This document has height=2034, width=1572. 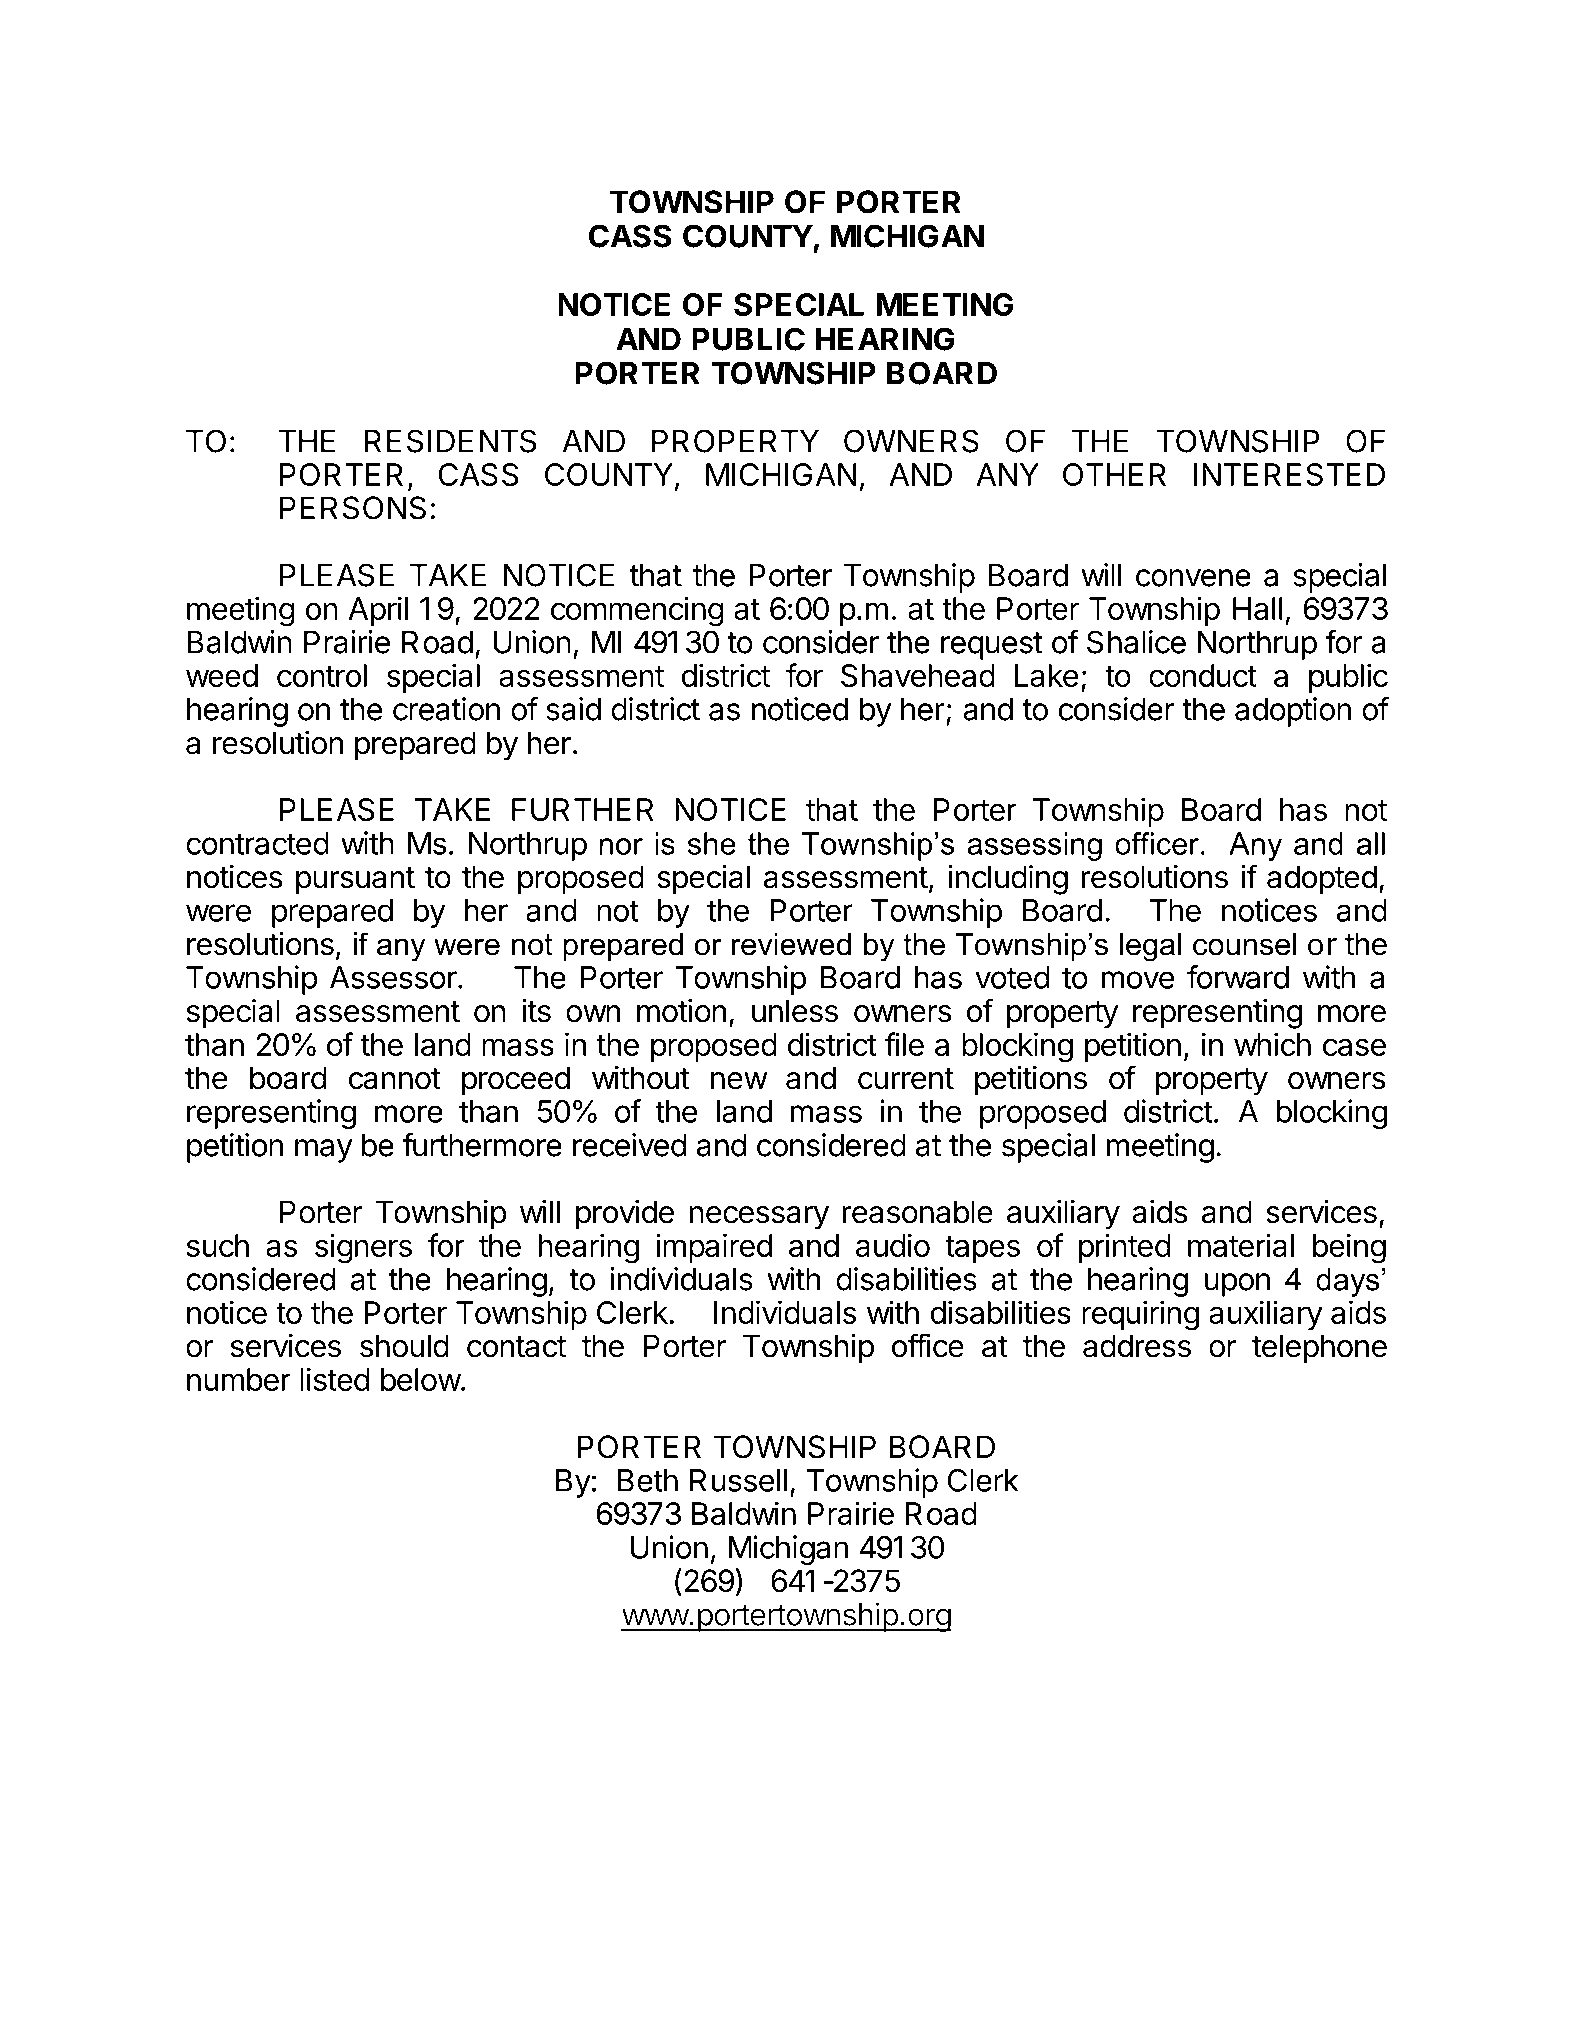 What do you see at coordinates (1289, 474) in the document?
I see `INTERESTED` at bounding box center [1289, 474].
